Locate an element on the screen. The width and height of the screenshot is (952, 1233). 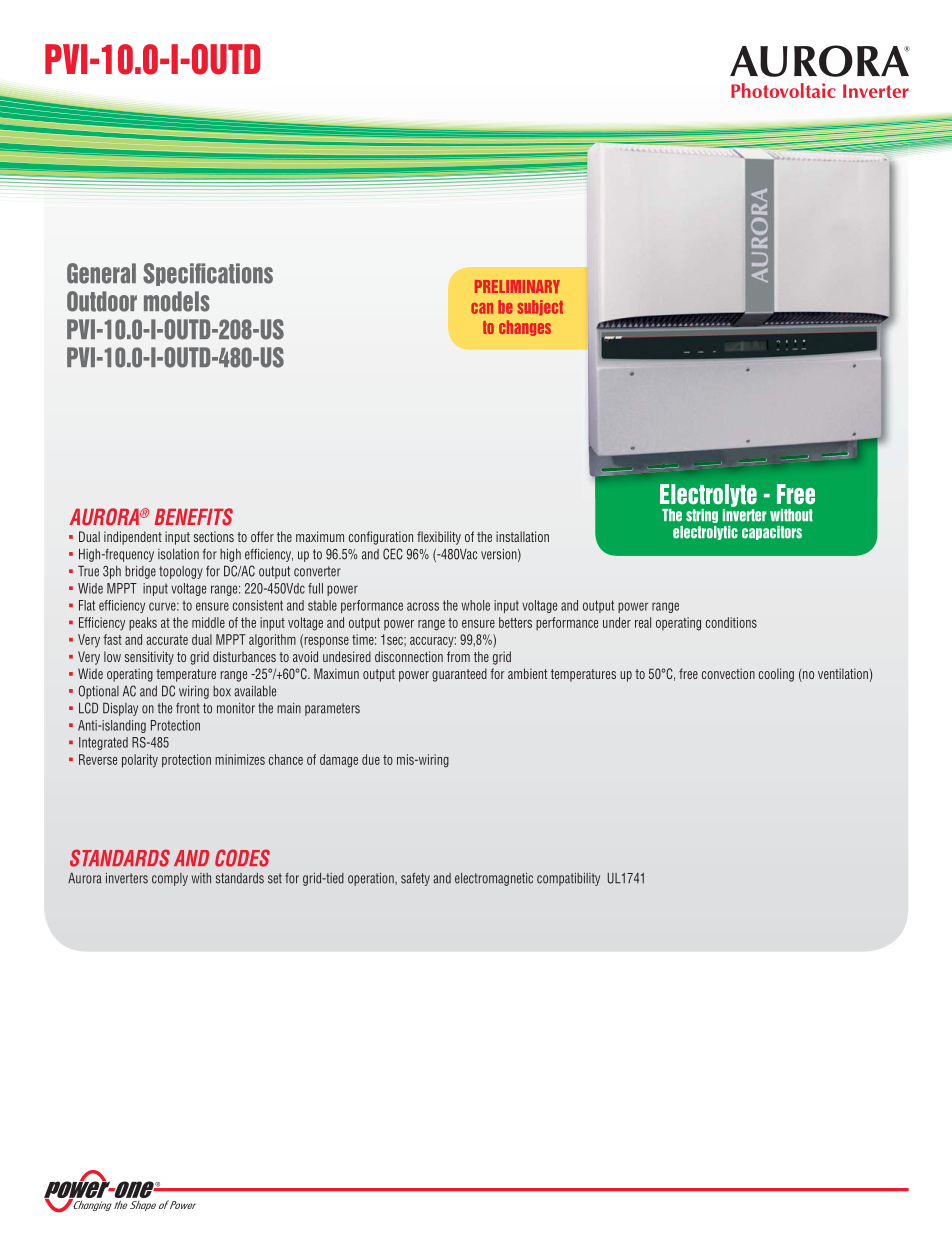
convection is located at coordinates (728, 673).
